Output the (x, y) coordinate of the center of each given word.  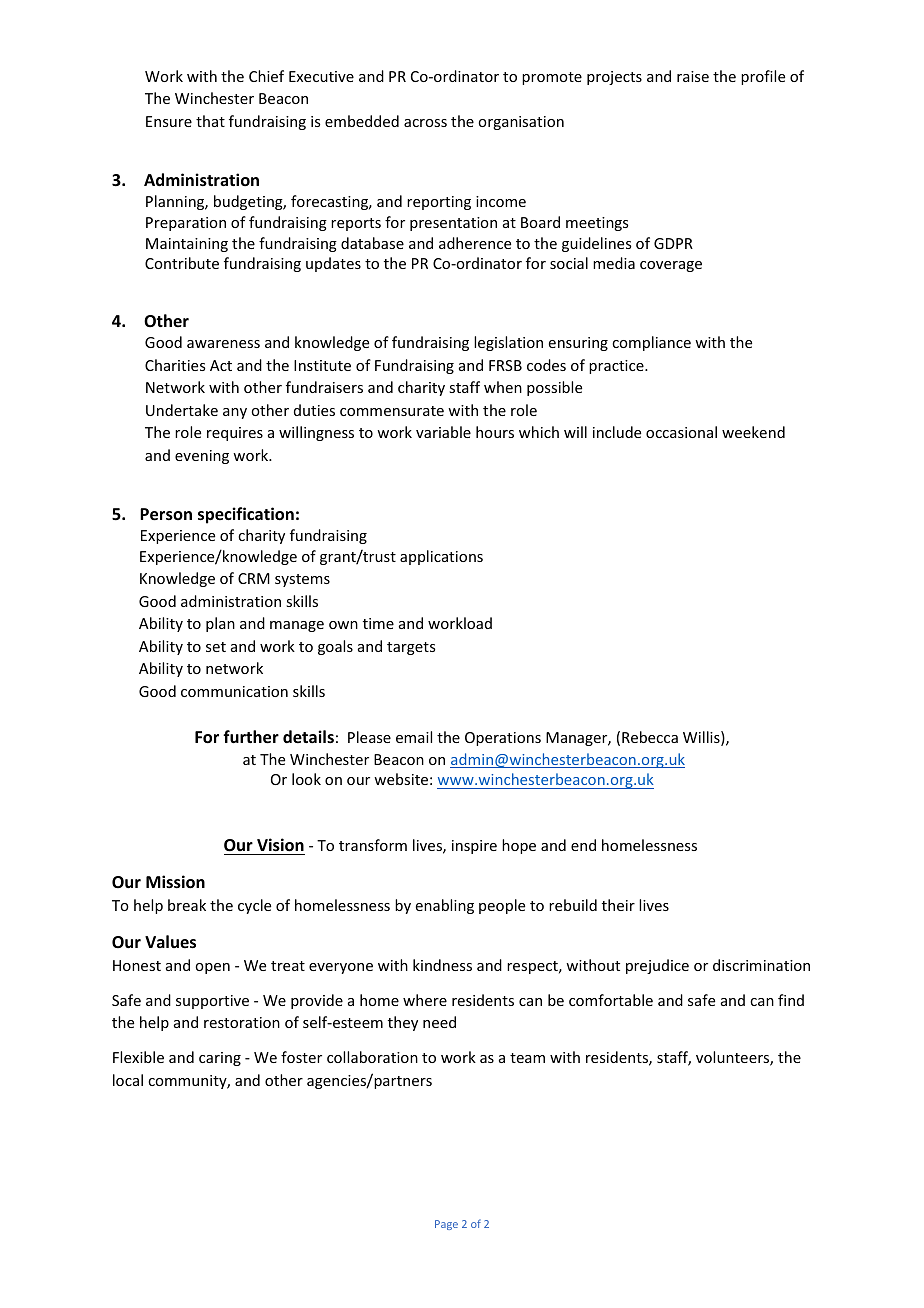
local (128, 1080)
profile (763, 77)
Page (446, 1225)
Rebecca (650, 737)
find (791, 1000)
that (210, 121)
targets (411, 648)
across (425, 123)
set (216, 647)
